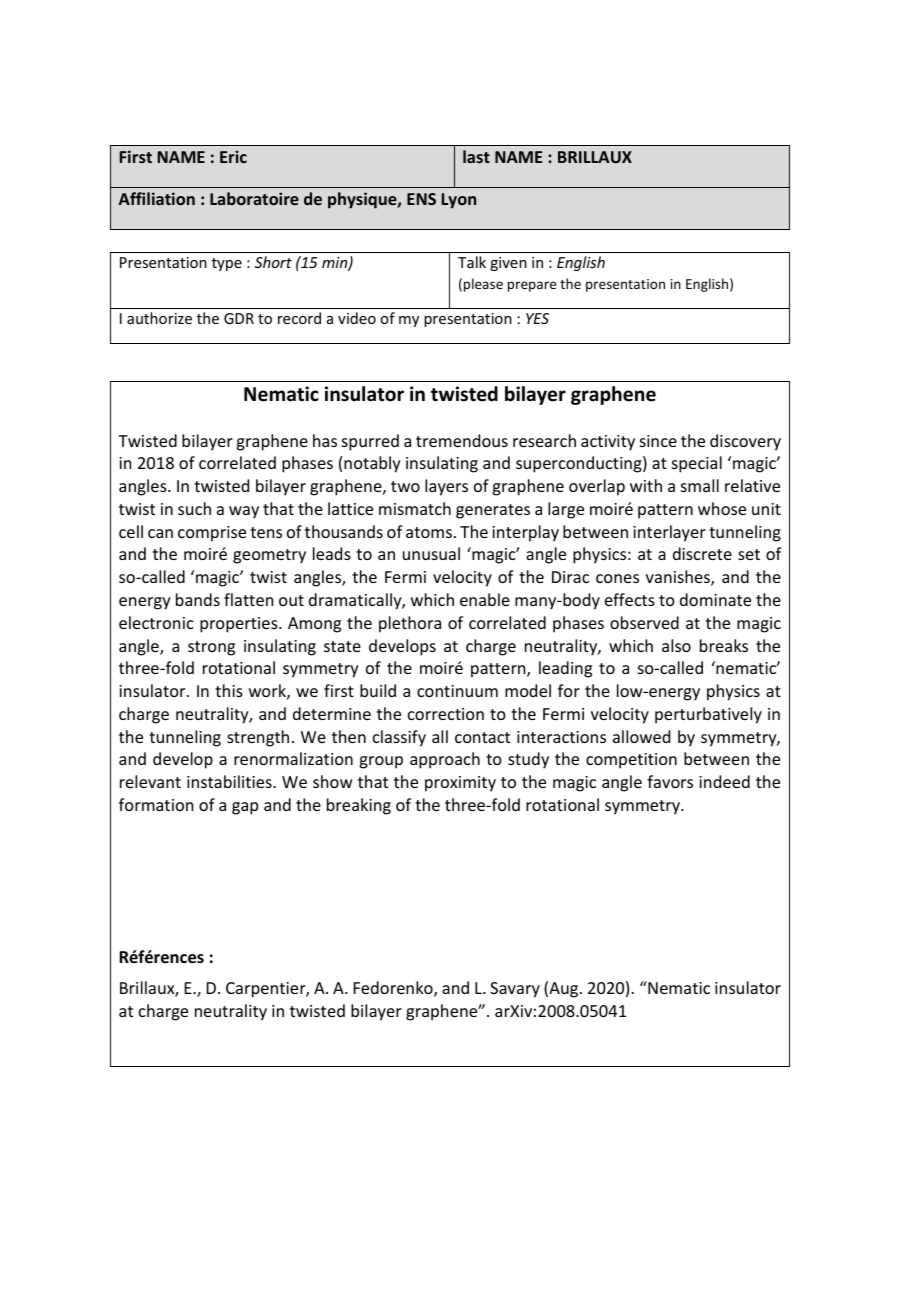 This screenshot has height=1308, width=924. Describe the element at coordinates (476, 156) in the screenshot. I see `last` at that location.
